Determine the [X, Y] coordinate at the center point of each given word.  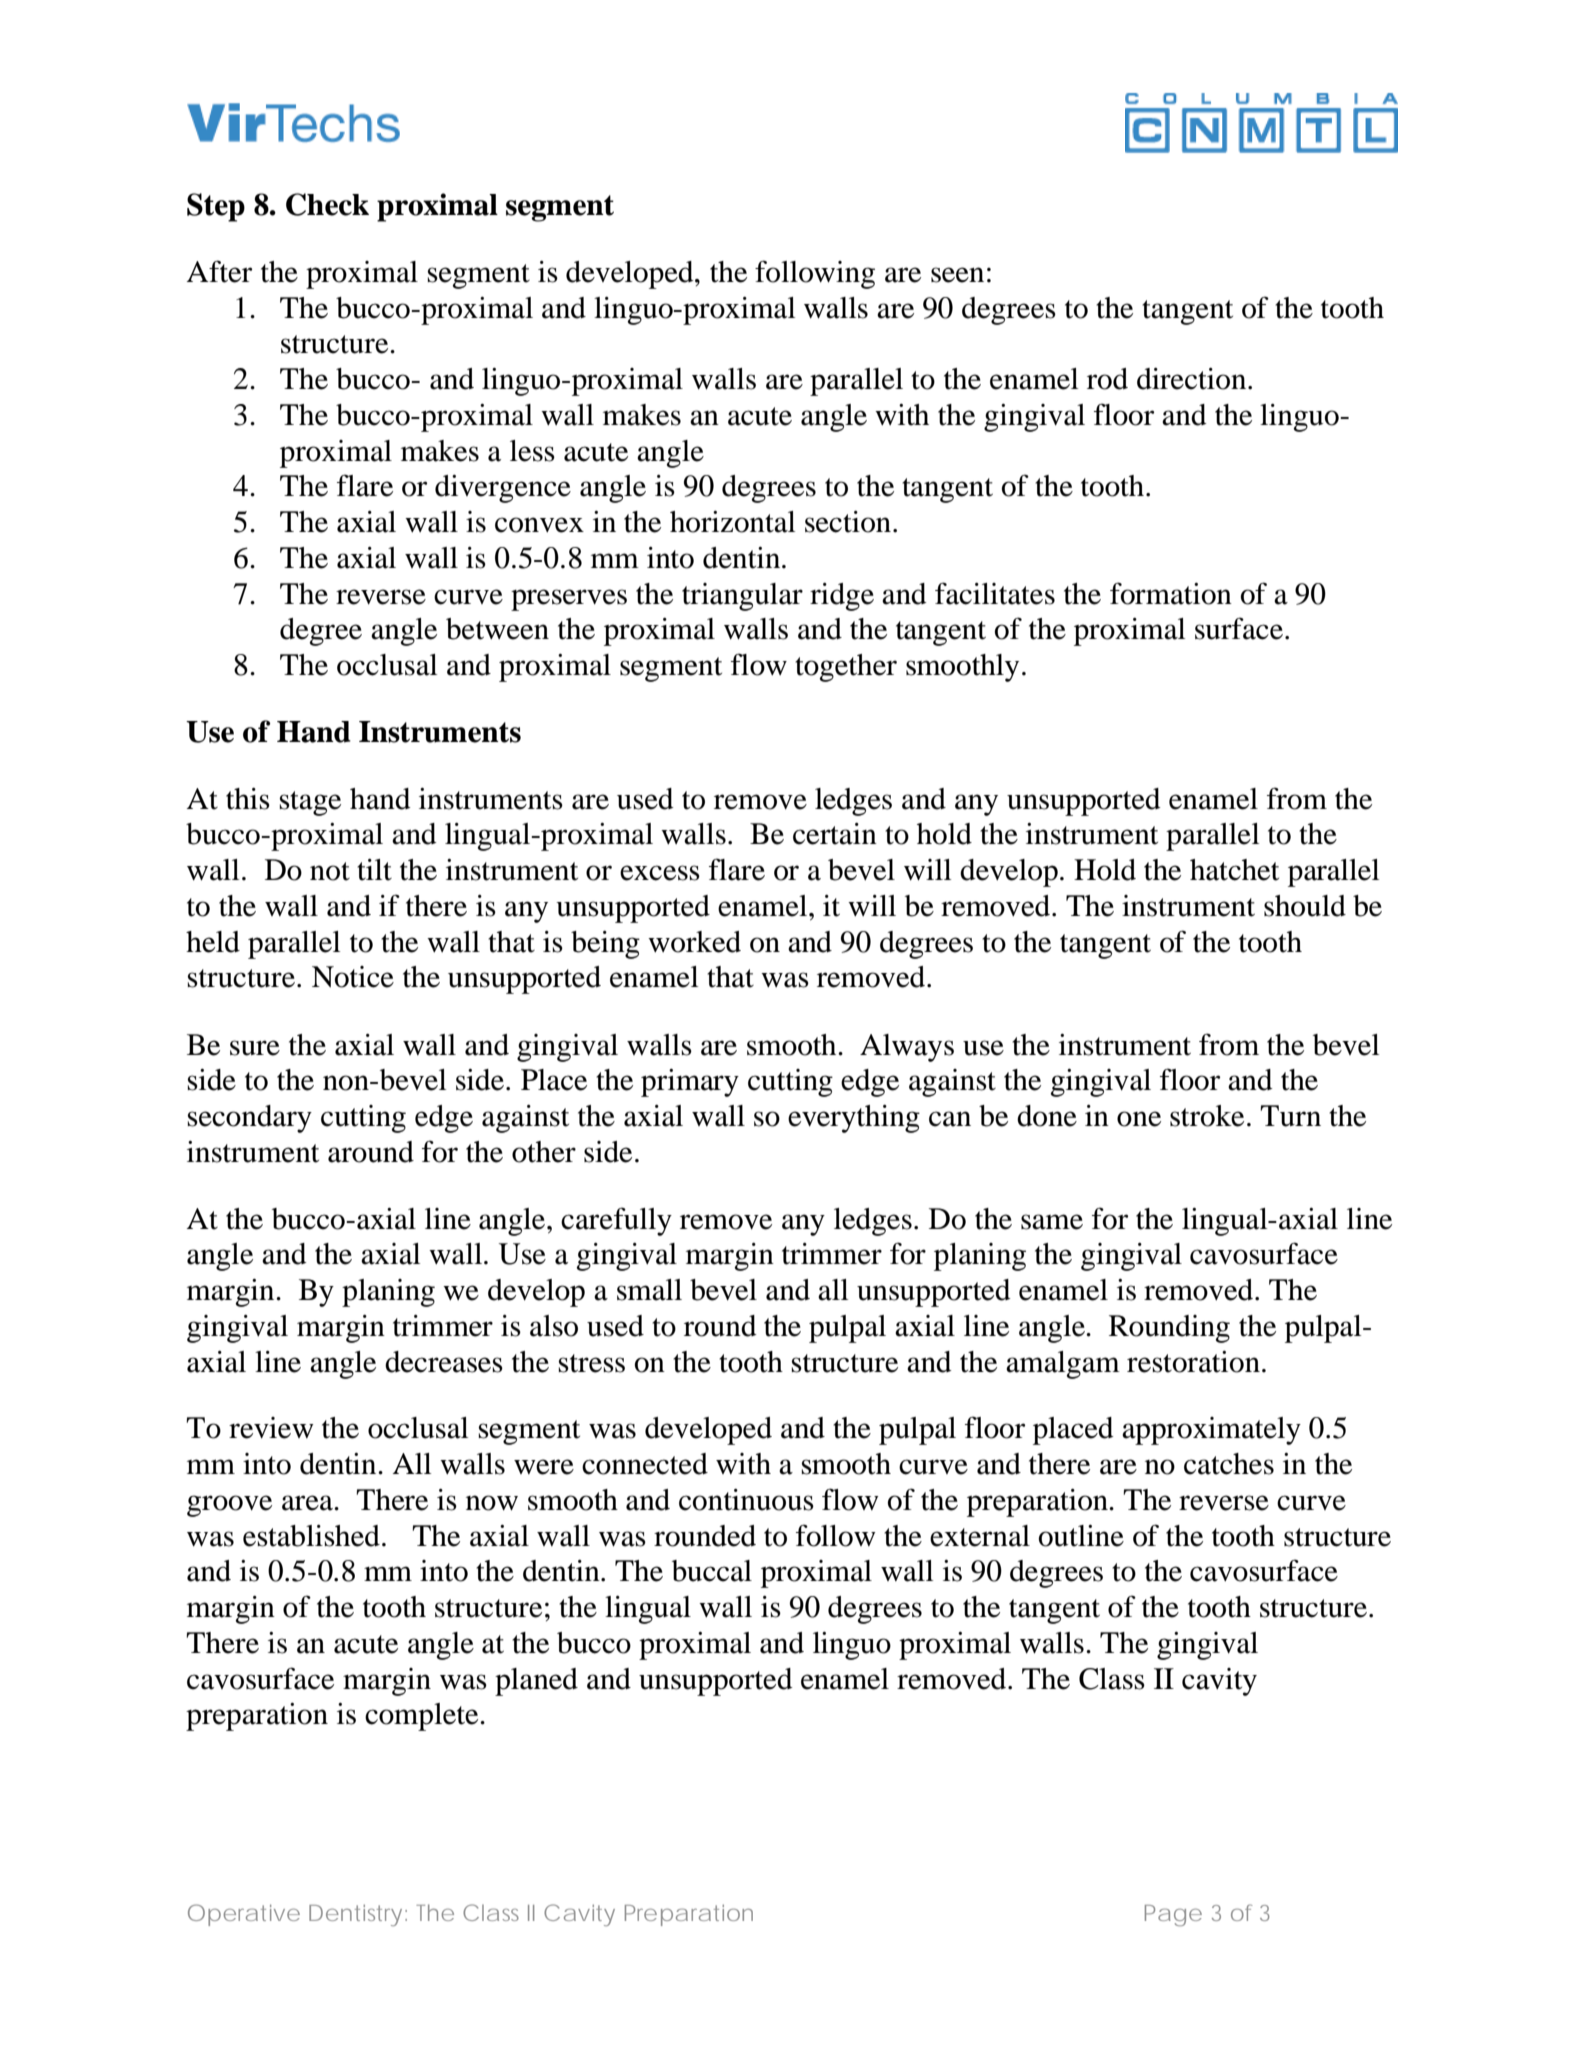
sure [255, 1048]
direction [1193, 379]
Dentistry [355, 1915]
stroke [1207, 1116]
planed [536, 1682]
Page [1173, 1915]
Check [327, 204]
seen [957, 275]
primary [690, 1083]
